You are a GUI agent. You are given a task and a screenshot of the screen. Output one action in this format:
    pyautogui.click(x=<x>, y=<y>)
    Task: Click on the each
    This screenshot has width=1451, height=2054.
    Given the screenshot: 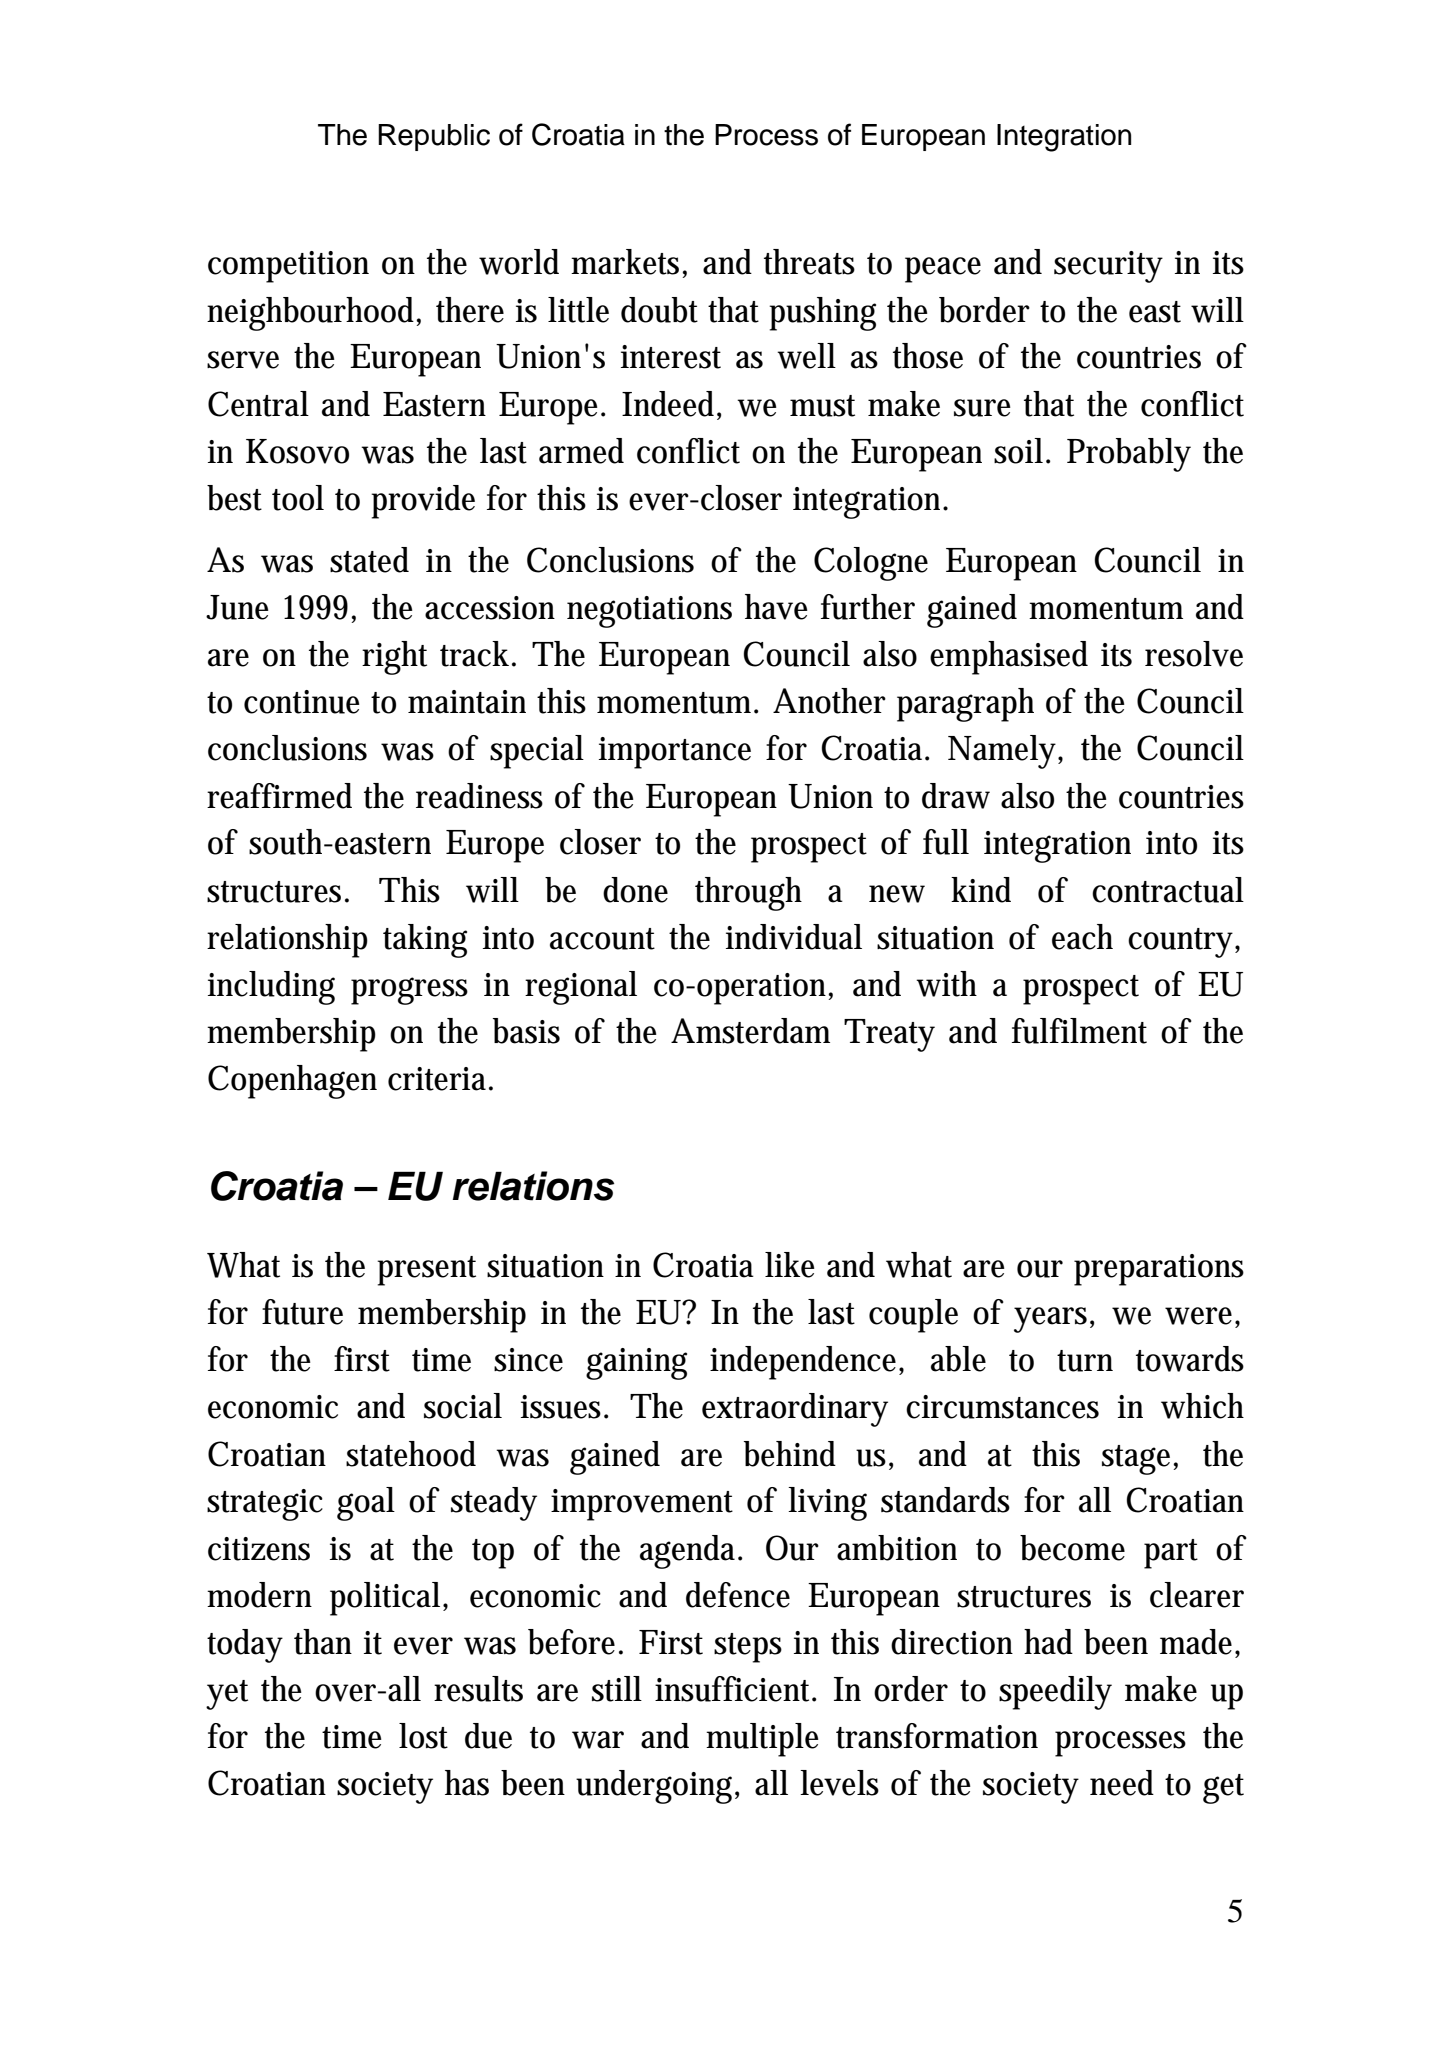 What is the action you would take?
    pyautogui.click(x=1082, y=937)
